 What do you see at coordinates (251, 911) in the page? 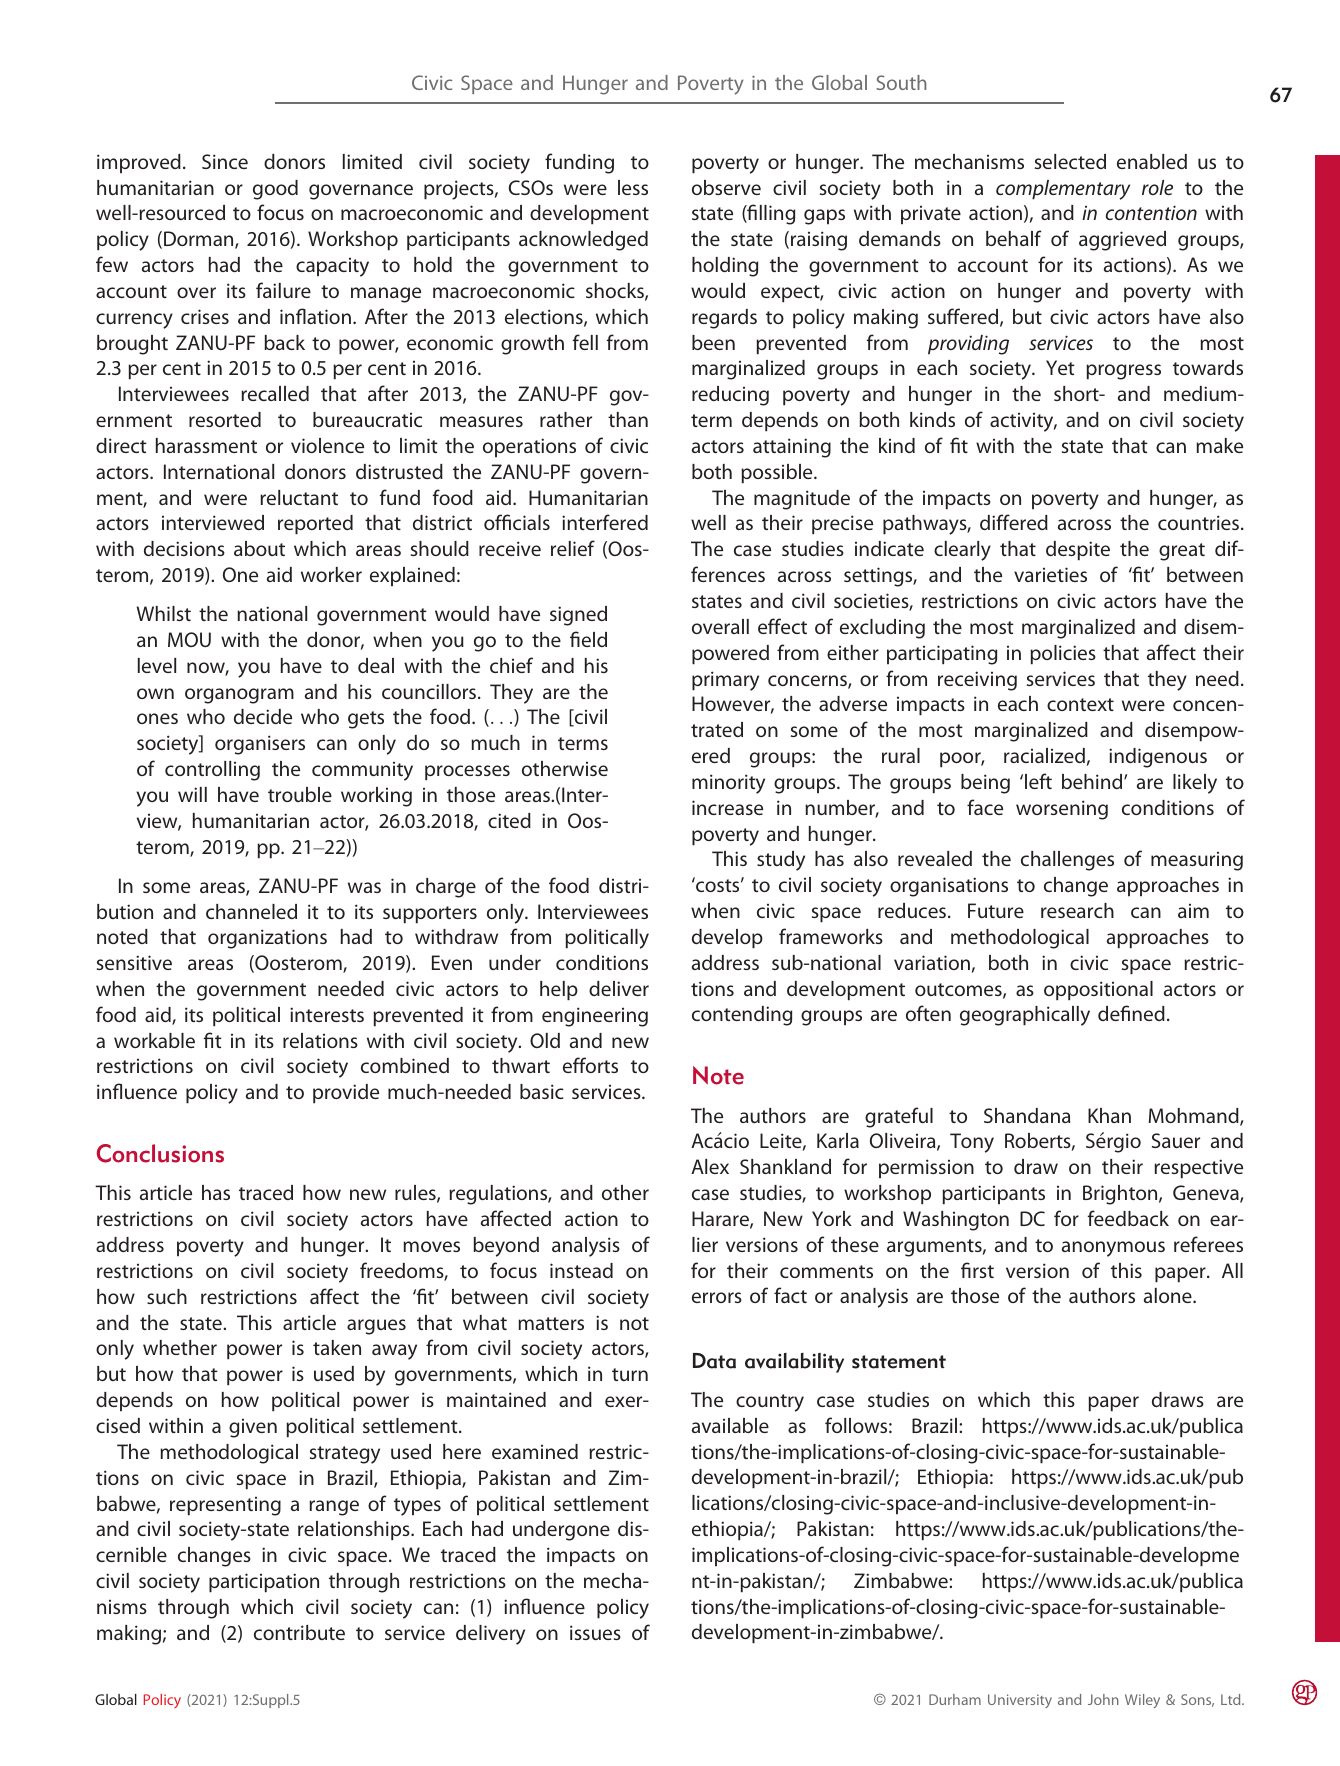
I see `channeled` at bounding box center [251, 911].
